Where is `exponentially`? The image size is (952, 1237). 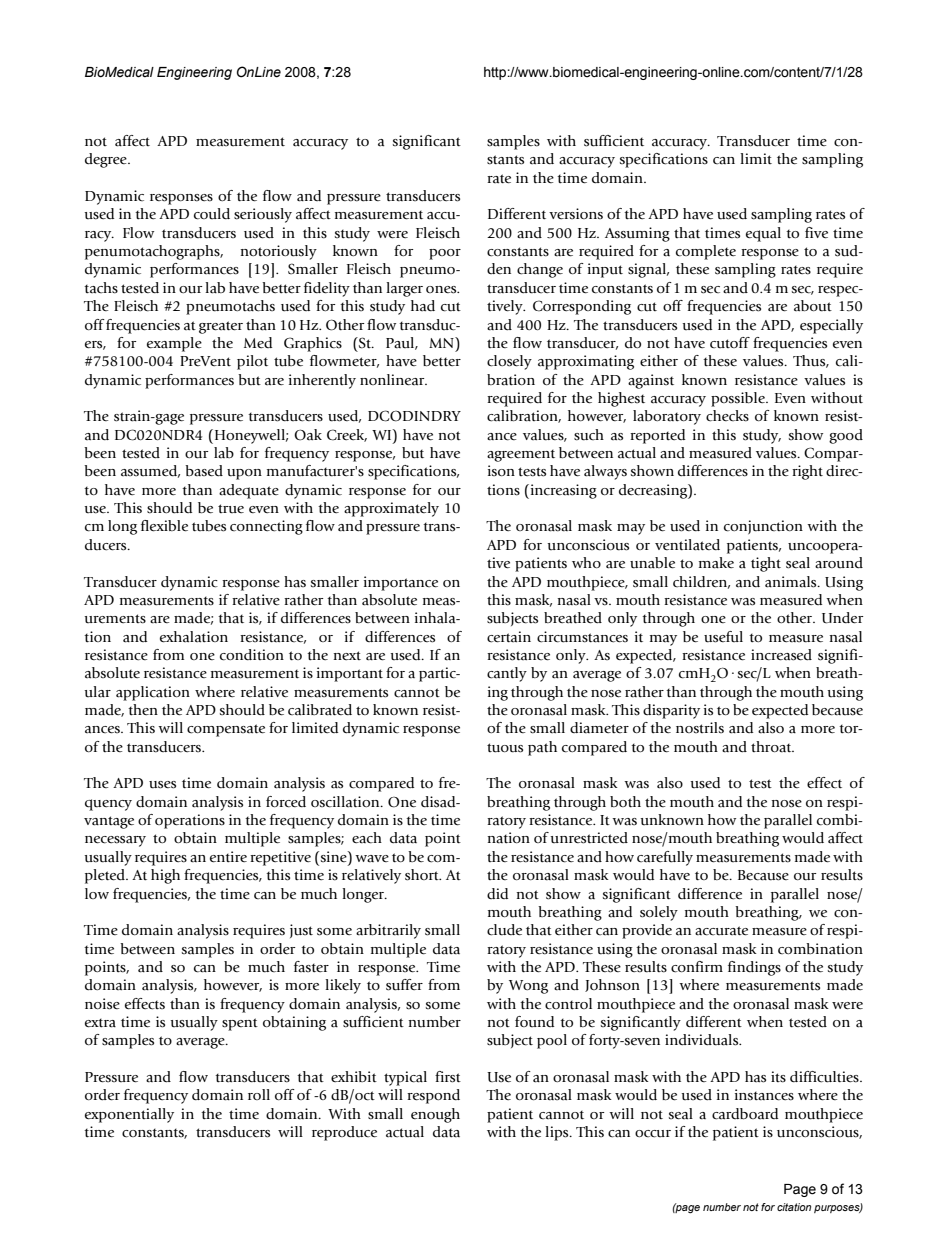 exponentially is located at coordinates (129, 1115).
